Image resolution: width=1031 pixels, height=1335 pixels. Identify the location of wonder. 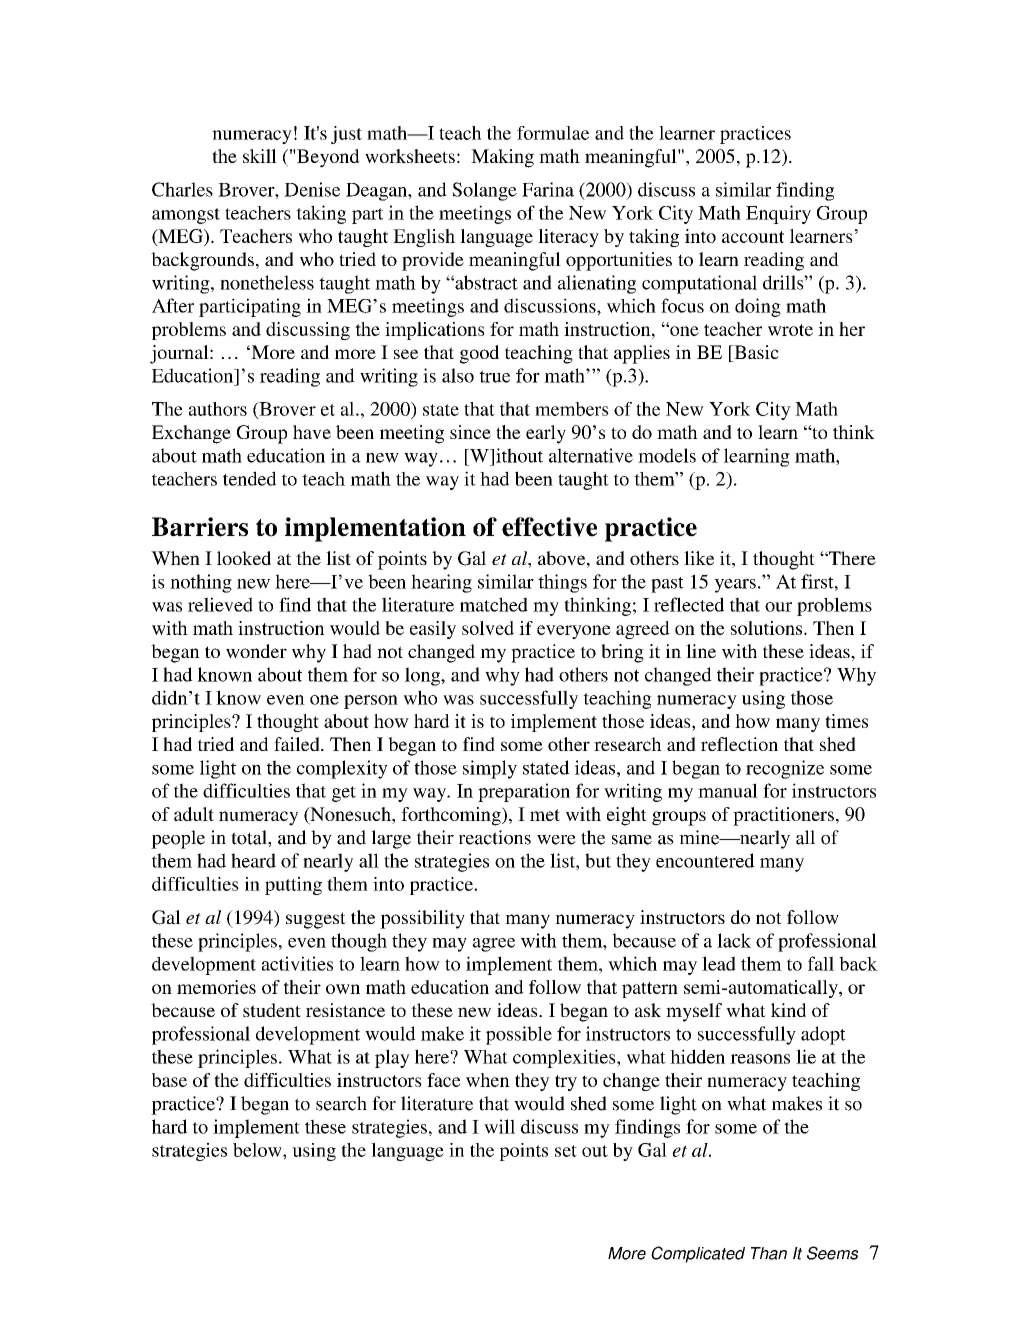
(256, 651).
